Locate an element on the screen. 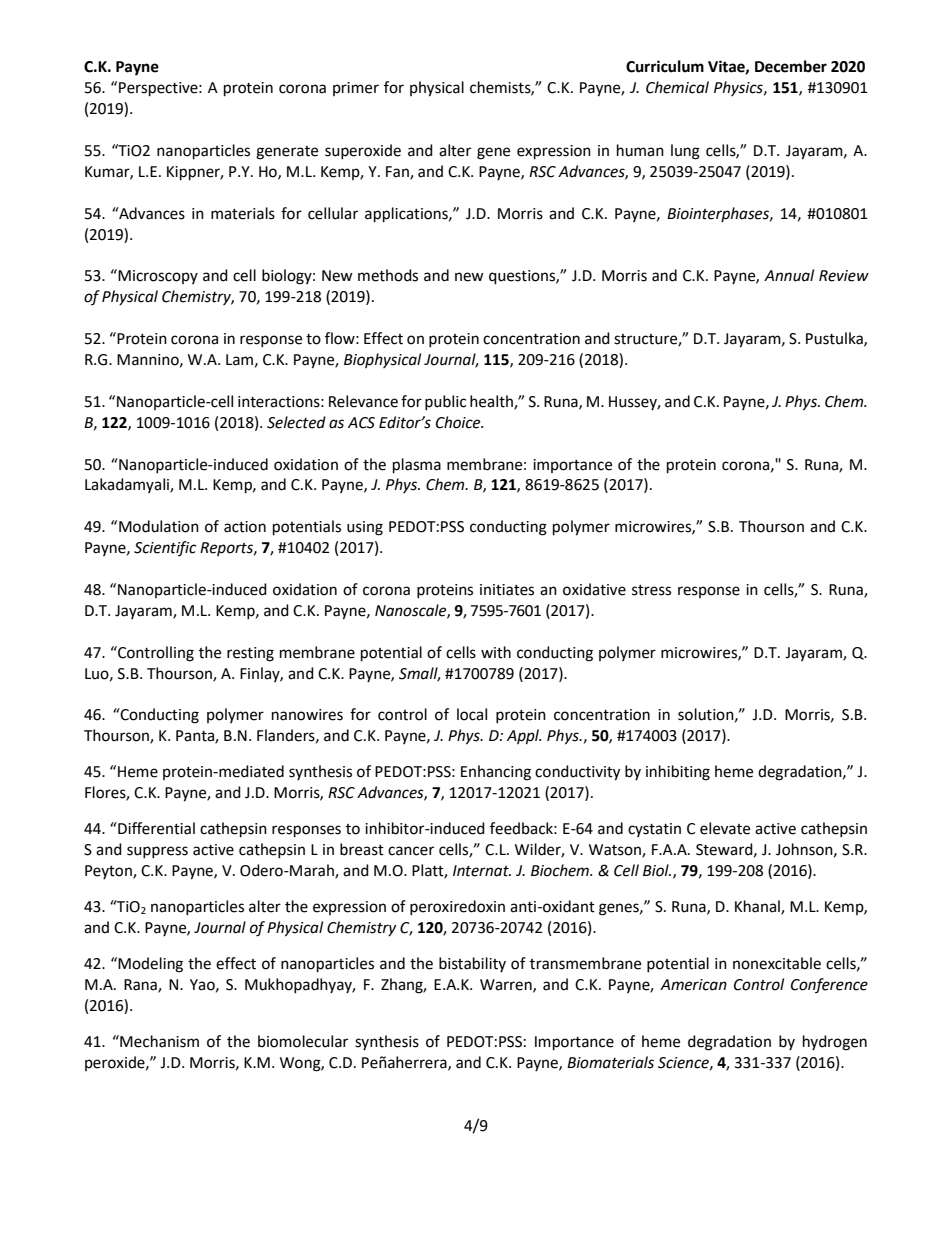 The width and height of the screenshot is (952, 1233). stress is located at coordinates (651, 590).
